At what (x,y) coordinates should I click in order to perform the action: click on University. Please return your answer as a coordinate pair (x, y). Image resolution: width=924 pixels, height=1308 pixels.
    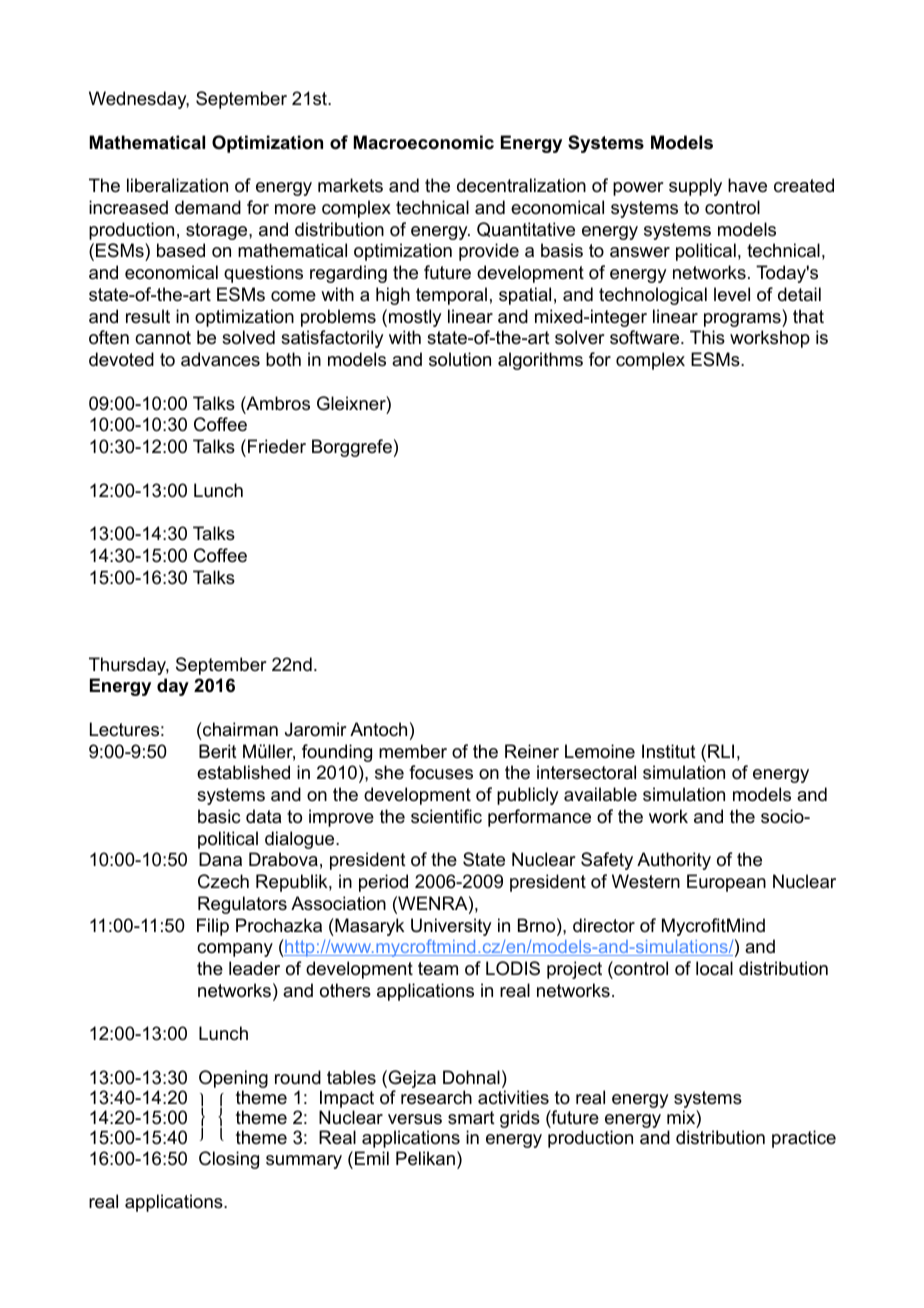
    Looking at the image, I should click on (451, 927).
